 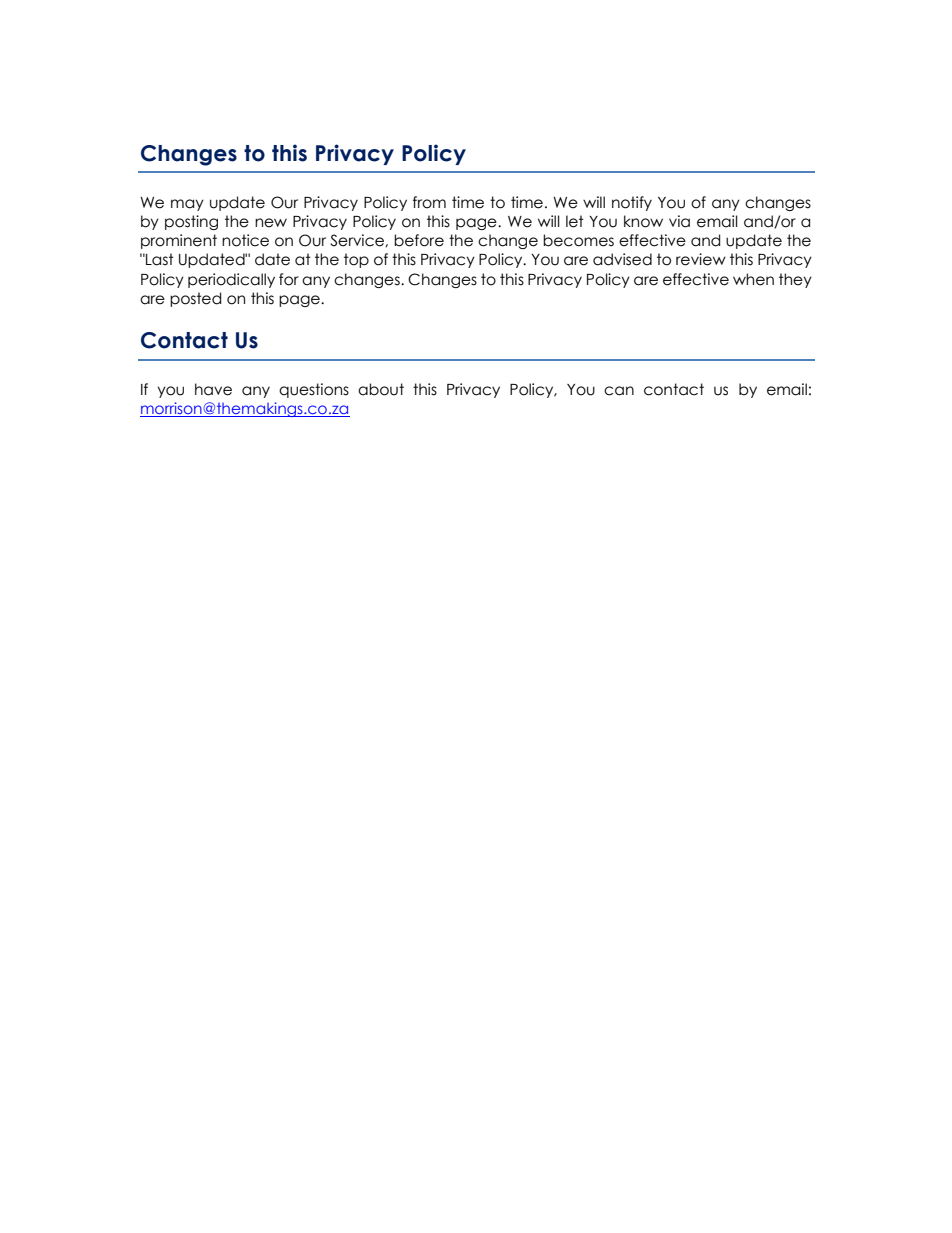 What do you see at coordinates (213, 389) in the screenshot?
I see `have` at bounding box center [213, 389].
